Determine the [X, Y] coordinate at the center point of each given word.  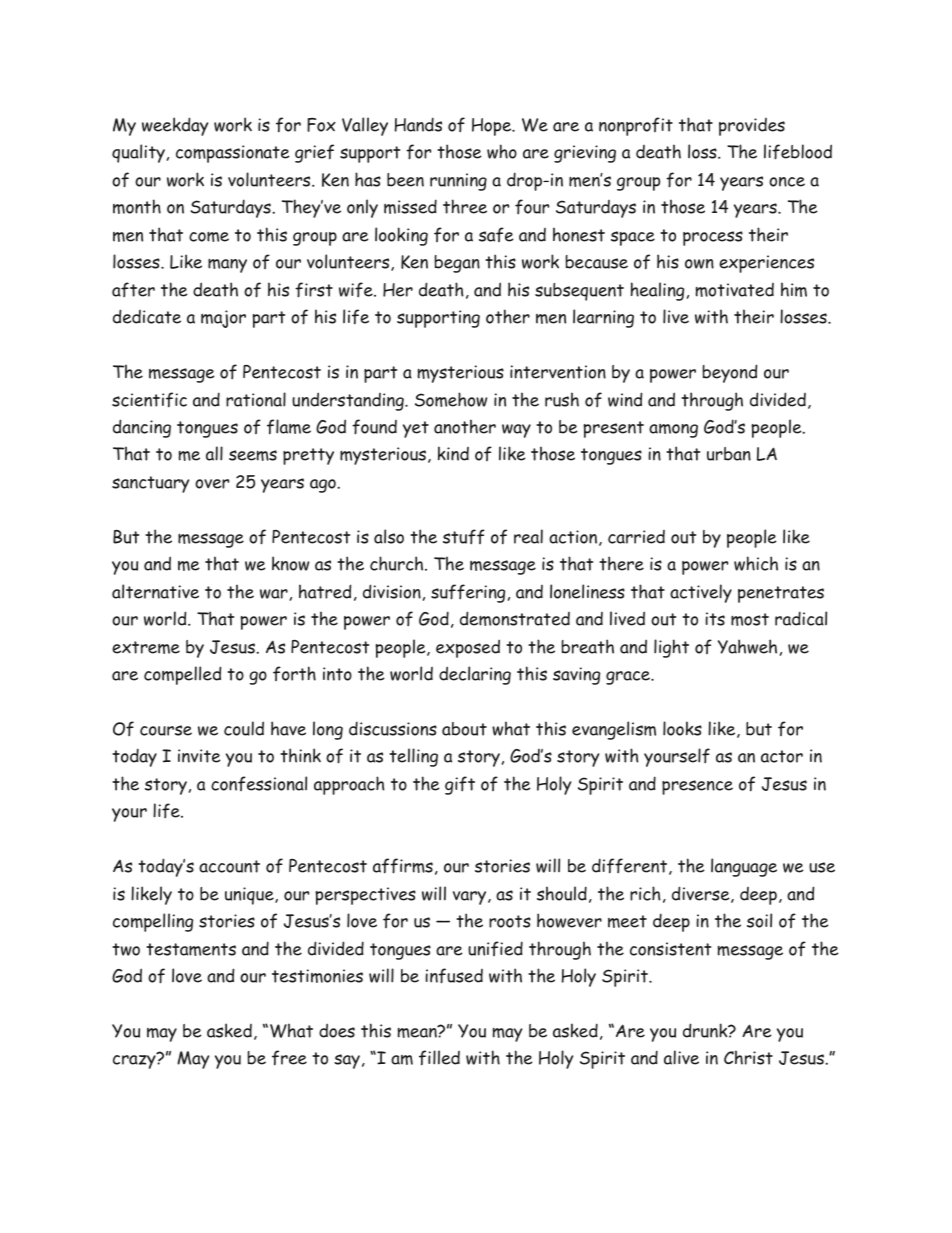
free [289, 1058]
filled [439, 1058]
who [502, 151]
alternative [155, 591]
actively [701, 593]
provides [752, 127]
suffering [468, 593]
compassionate [233, 154]
